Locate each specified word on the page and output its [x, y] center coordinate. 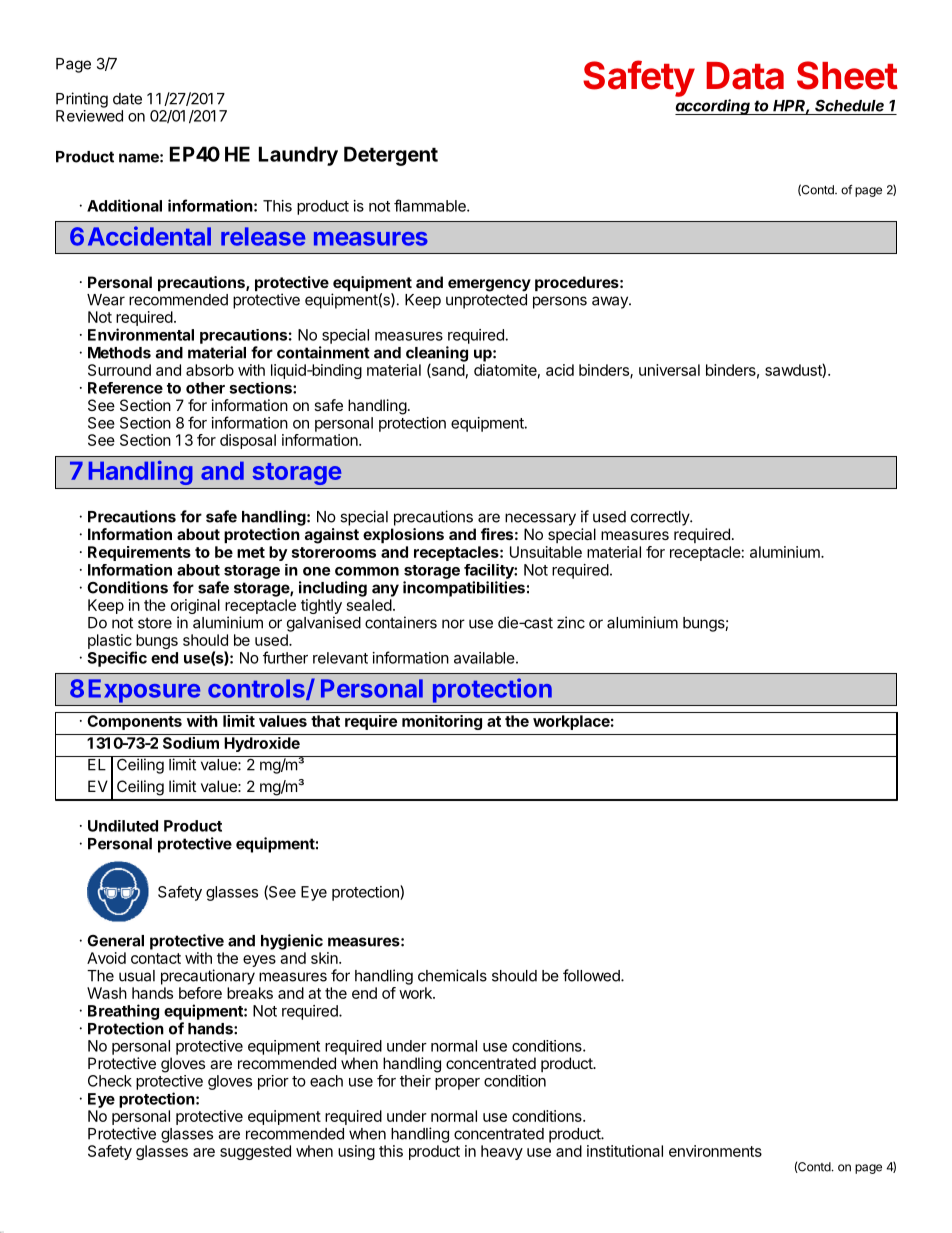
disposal [248, 441]
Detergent [391, 156]
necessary [540, 519]
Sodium [191, 743]
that [325, 721]
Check [110, 1081]
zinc [571, 622]
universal [669, 370]
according [714, 107]
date [127, 99]
